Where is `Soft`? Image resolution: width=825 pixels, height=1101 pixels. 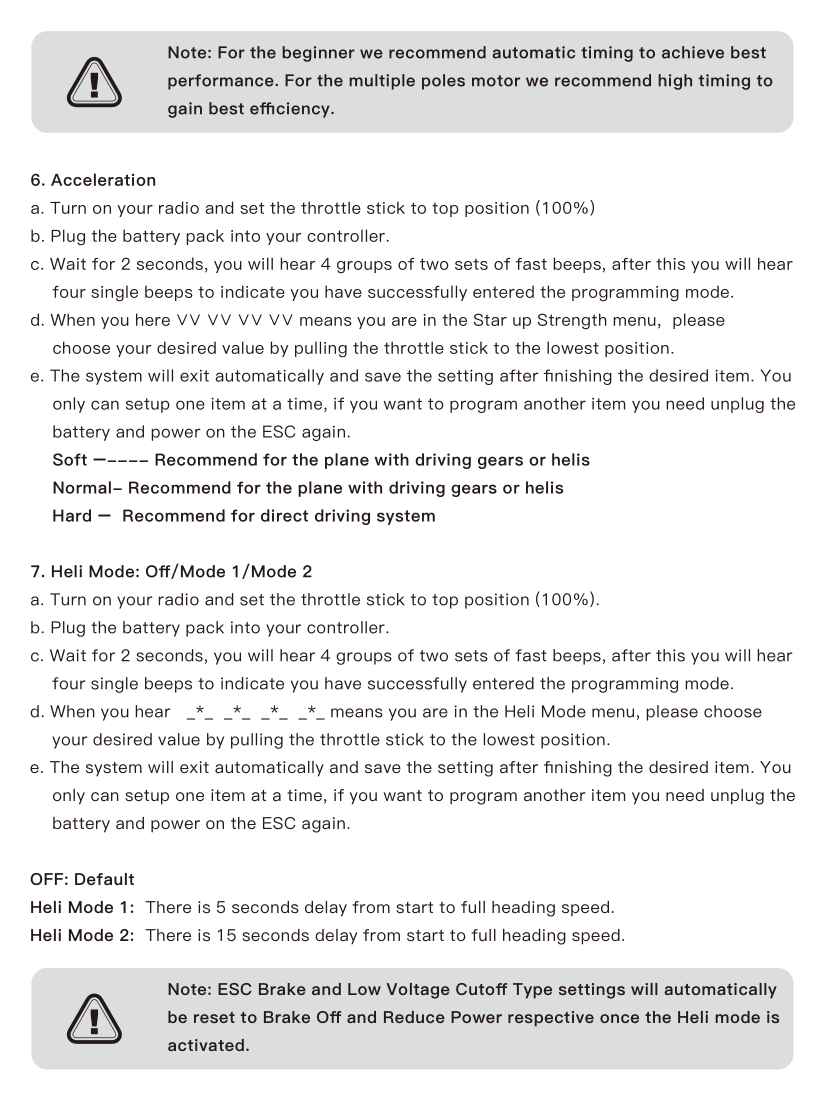 Soft is located at coordinates (70, 459).
